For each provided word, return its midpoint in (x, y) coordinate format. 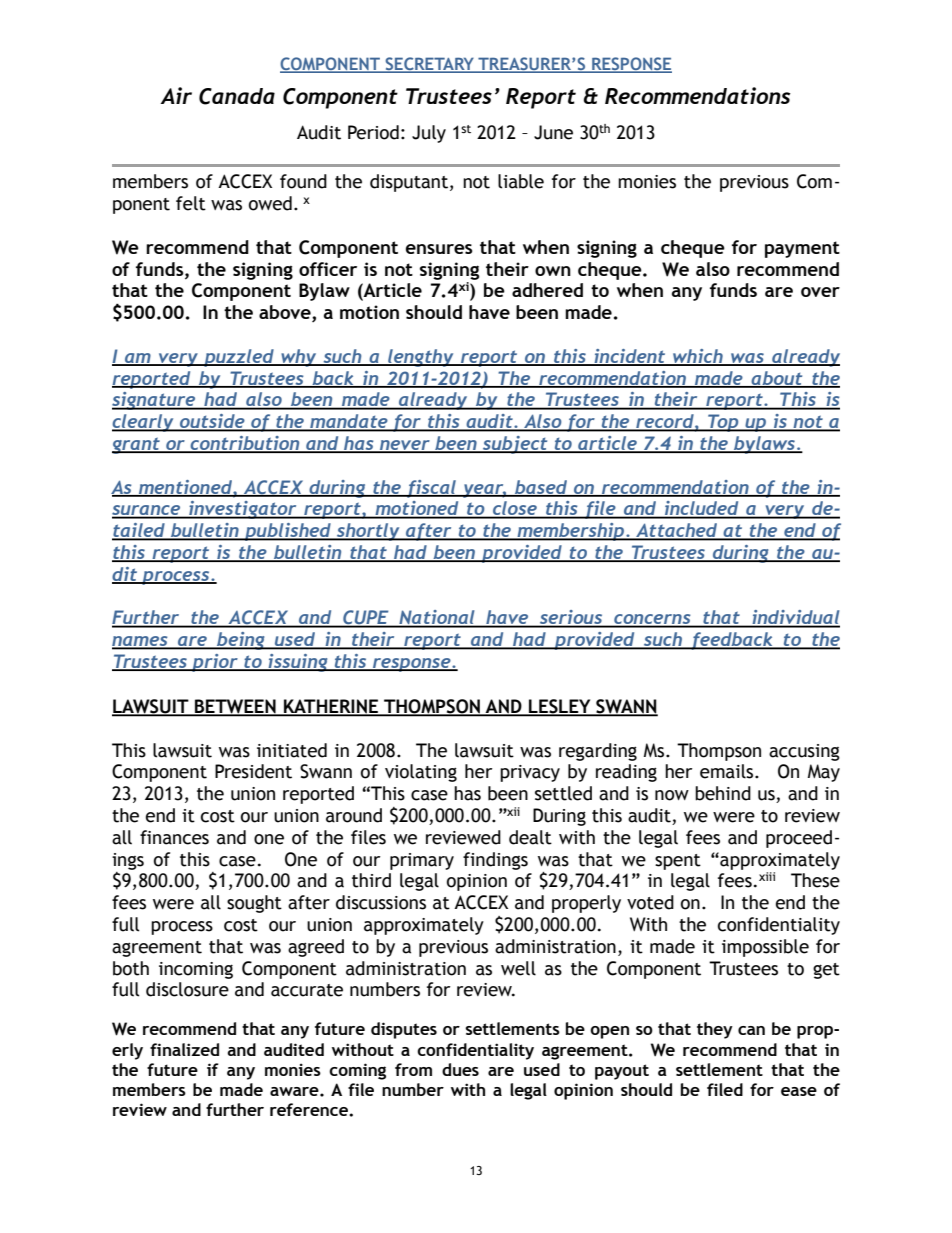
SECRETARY (429, 65)
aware (295, 1091)
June (553, 132)
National (437, 618)
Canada (237, 96)
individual (795, 618)
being (241, 641)
